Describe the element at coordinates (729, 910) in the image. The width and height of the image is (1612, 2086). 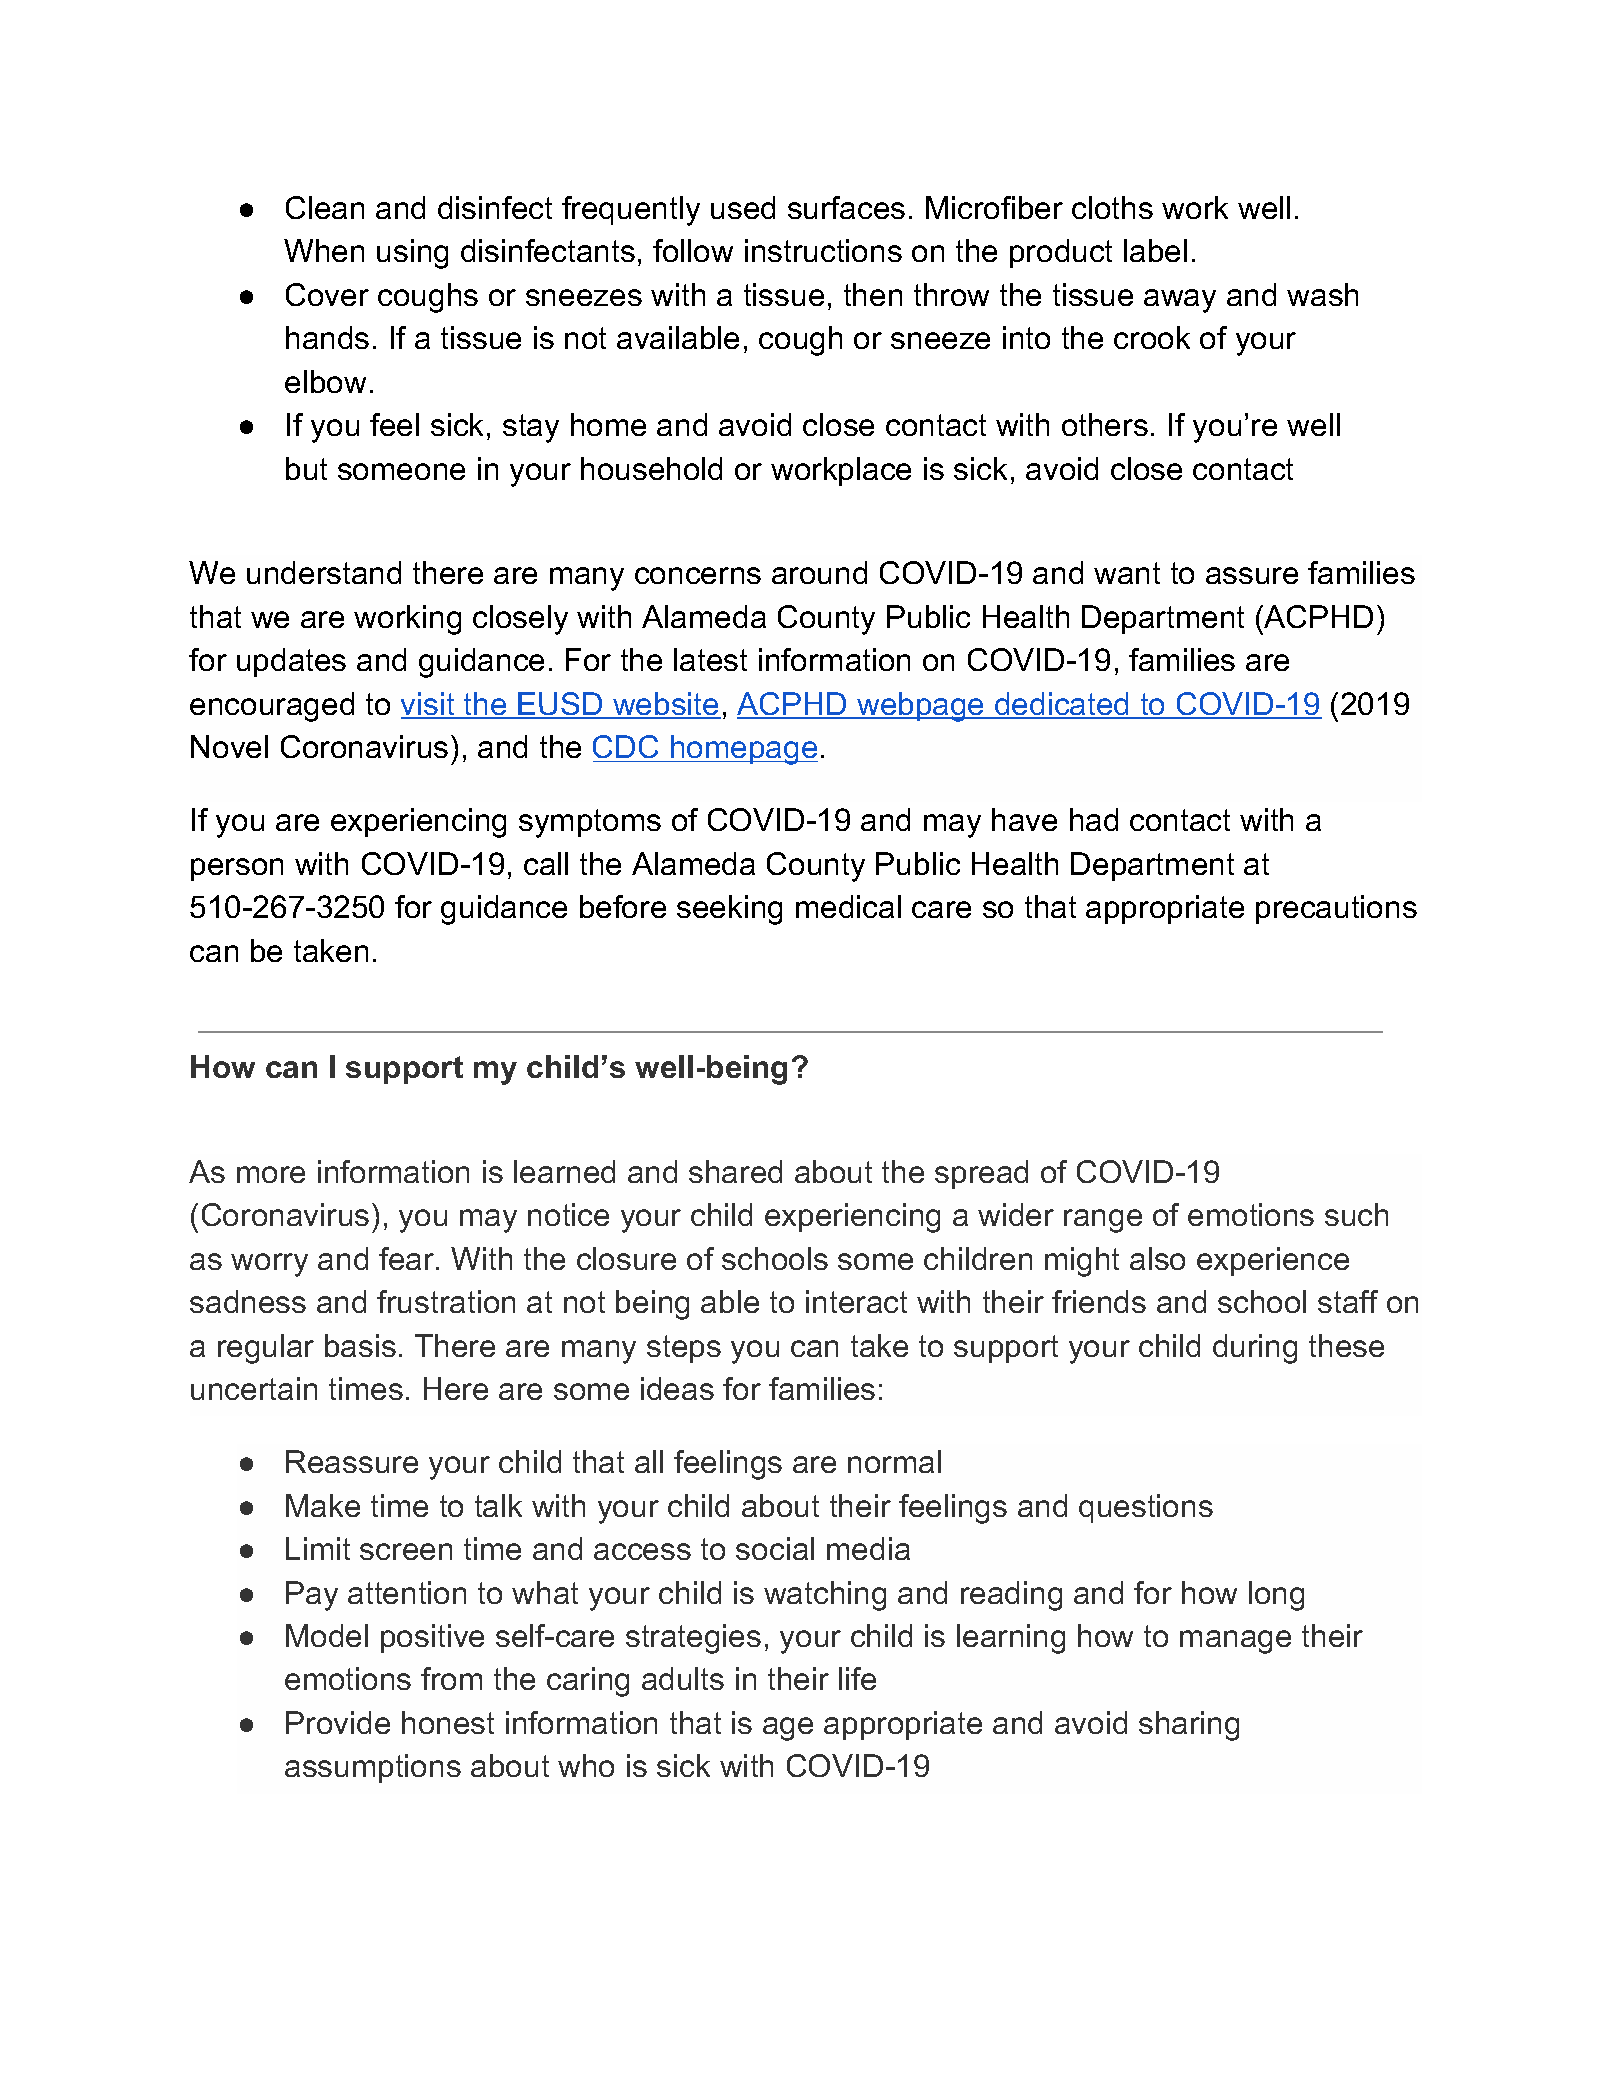
I see `seeking` at that location.
